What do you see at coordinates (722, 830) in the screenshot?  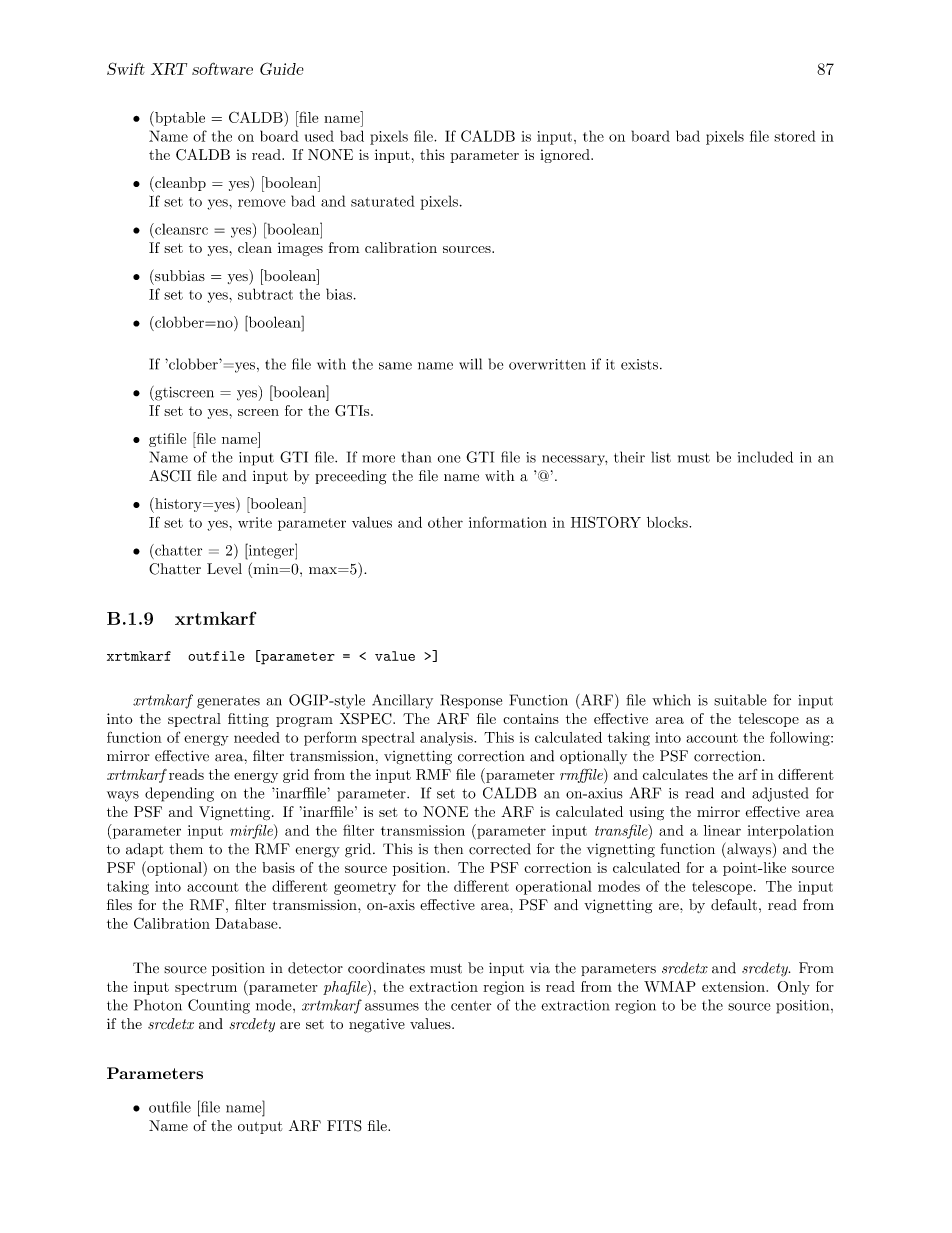 I see `linear` at bounding box center [722, 830].
